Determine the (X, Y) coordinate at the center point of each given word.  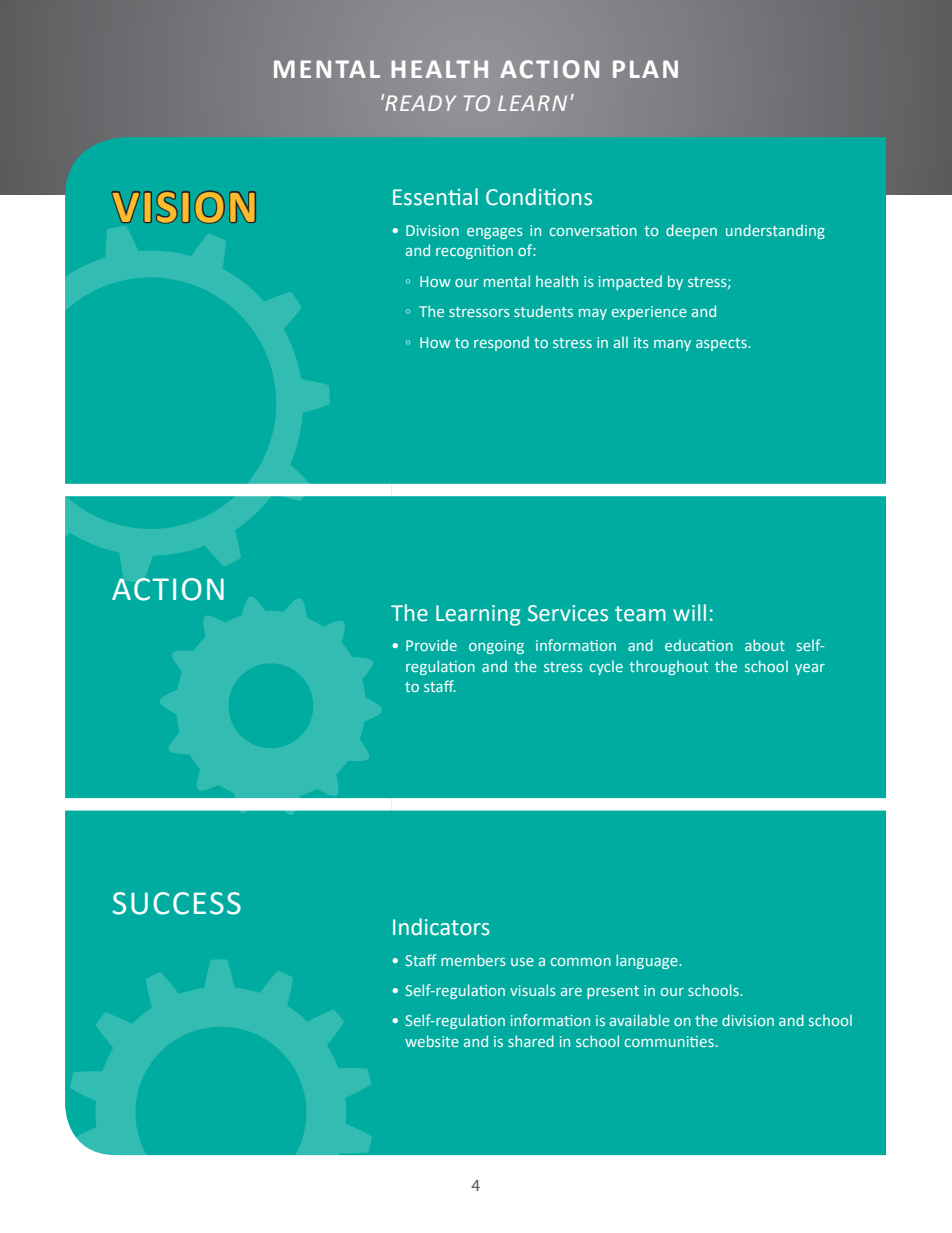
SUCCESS (177, 903)
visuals (533, 990)
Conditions (539, 197)
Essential (435, 197)
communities (670, 1041)
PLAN (645, 69)
